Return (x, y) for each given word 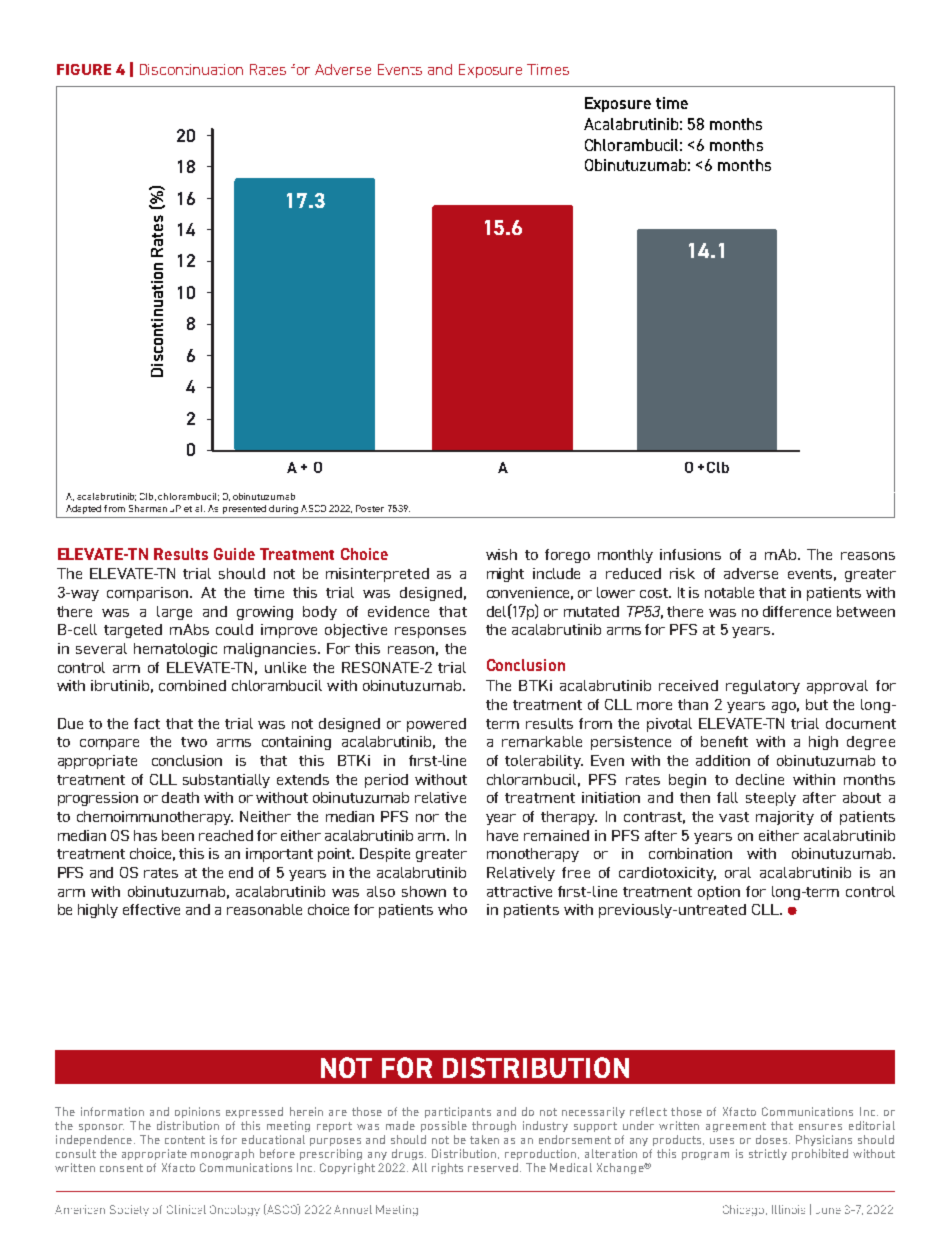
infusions (690, 554)
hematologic (175, 650)
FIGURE (84, 69)
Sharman (148, 508)
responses (430, 632)
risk (682, 573)
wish (501, 554)
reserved (493, 1167)
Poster (370, 508)
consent (121, 1168)
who (452, 909)
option (719, 893)
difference (797, 611)
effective (151, 909)
